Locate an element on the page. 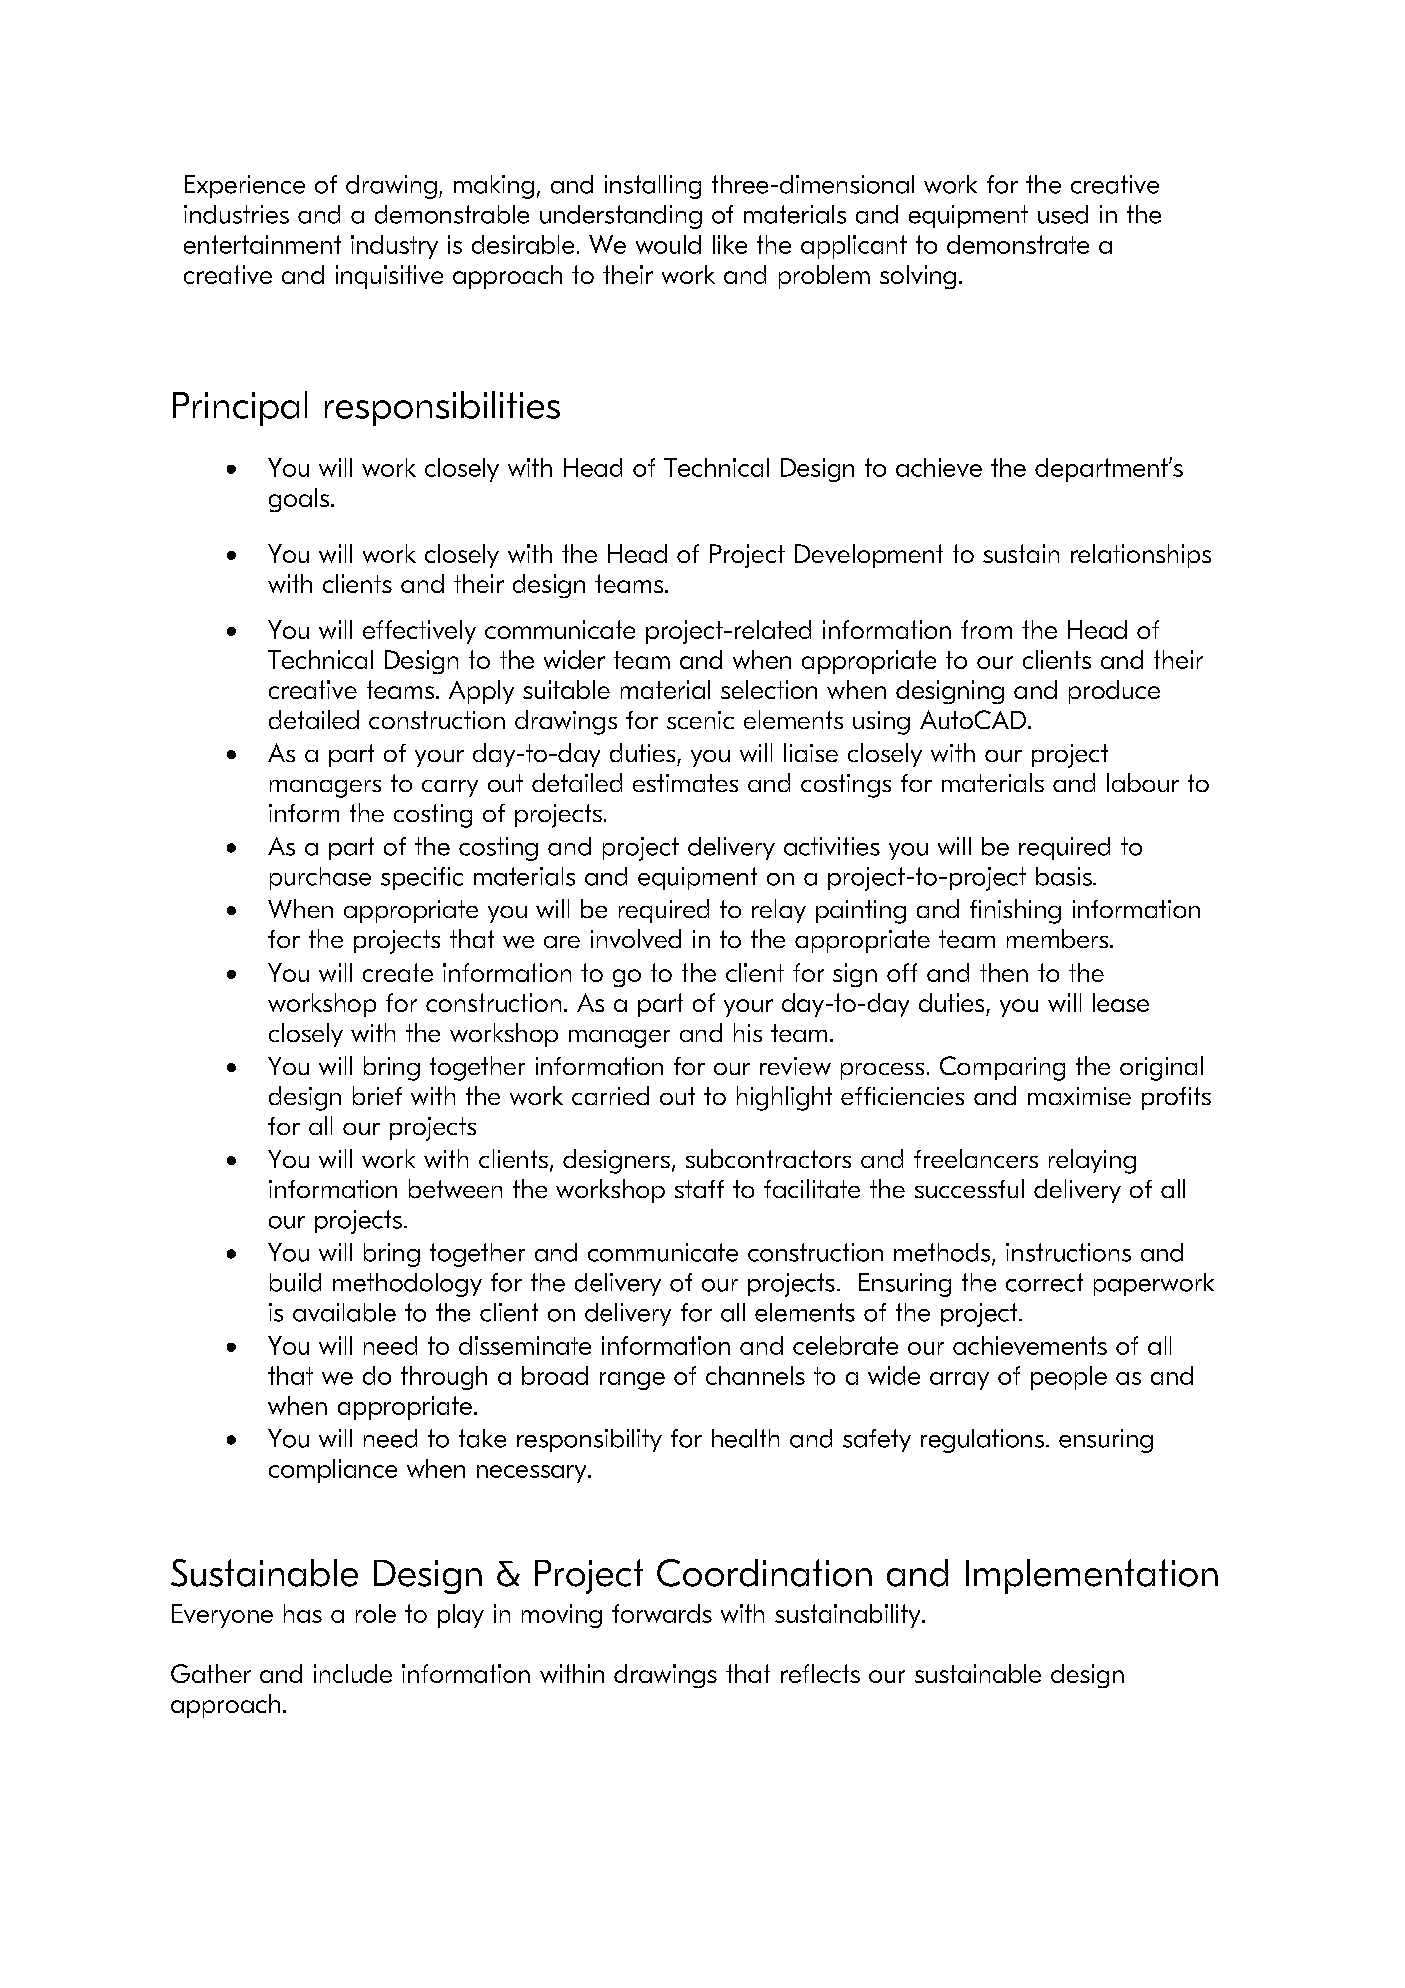 The height and width of the image is (1988, 1405). entertainment is located at coordinates (262, 244).
